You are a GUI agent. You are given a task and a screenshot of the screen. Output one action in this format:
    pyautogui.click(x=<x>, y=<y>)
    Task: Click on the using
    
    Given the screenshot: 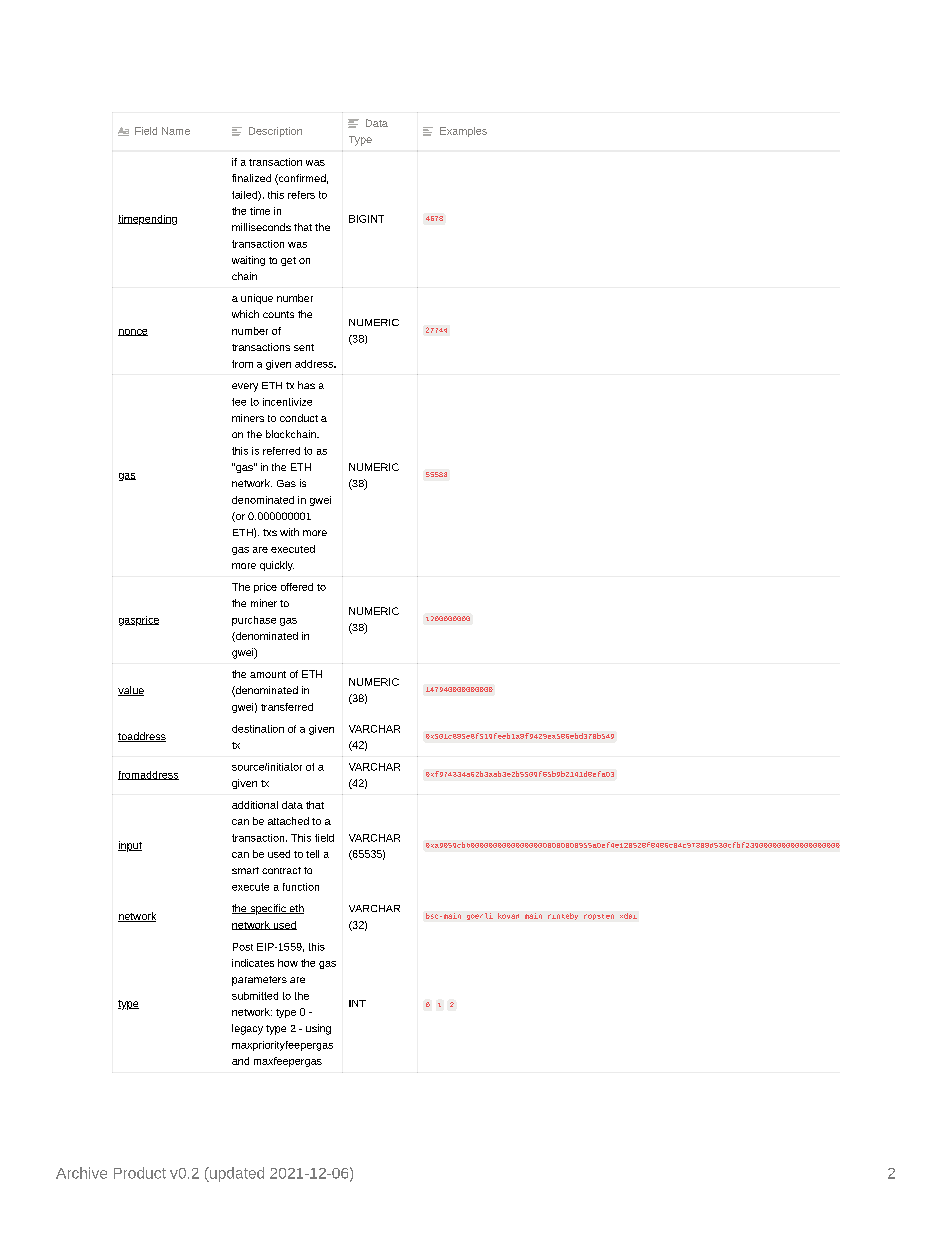 What is the action you would take?
    pyautogui.click(x=318, y=1029)
